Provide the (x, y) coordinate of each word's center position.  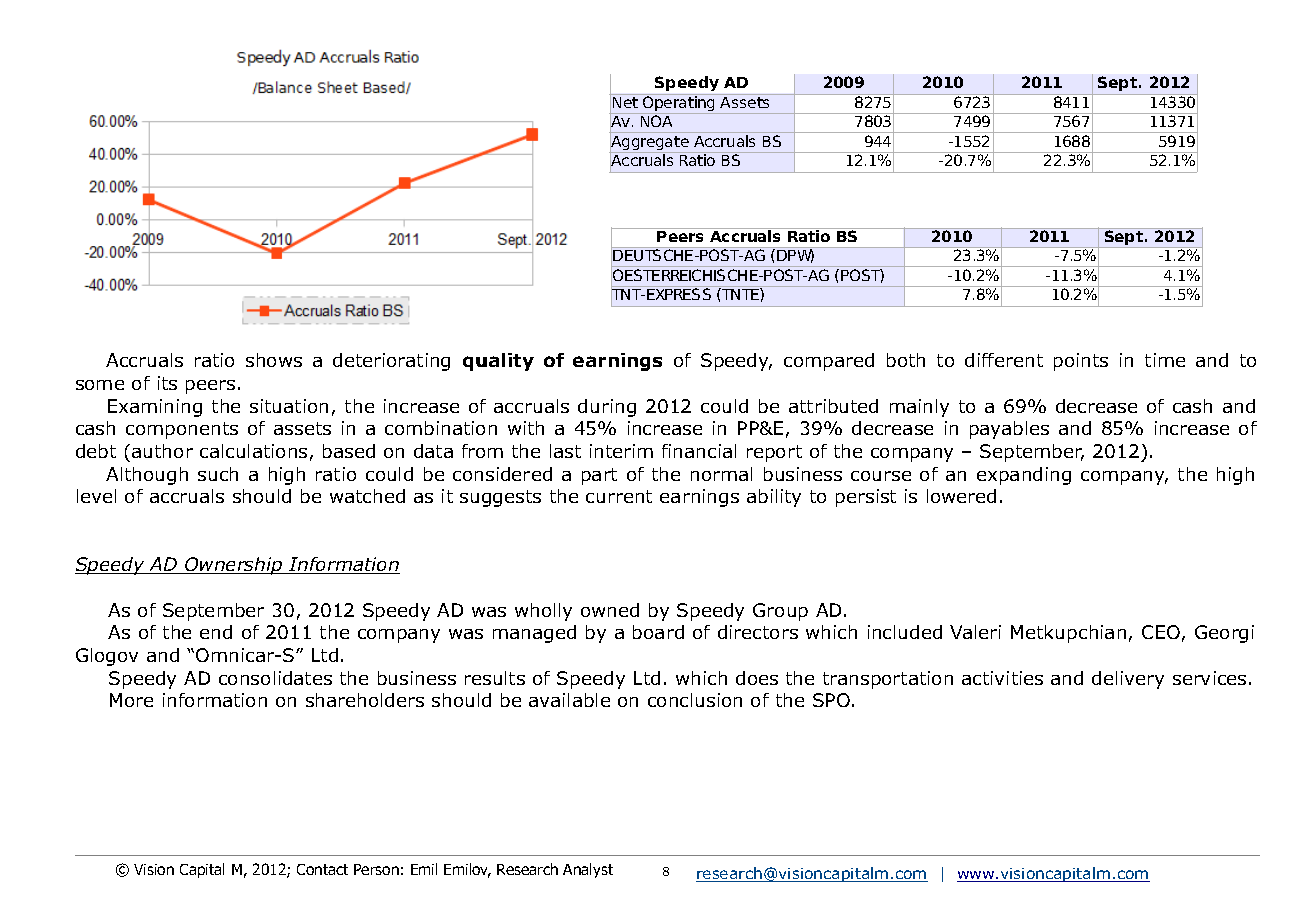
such (218, 474)
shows (274, 360)
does (757, 678)
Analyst (588, 870)
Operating (679, 104)
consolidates (275, 678)
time (1165, 360)
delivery (1128, 680)
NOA (656, 121)
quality (498, 362)
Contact (322, 869)
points (1081, 362)
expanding (1024, 476)
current (619, 496)
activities (1002, 678)
